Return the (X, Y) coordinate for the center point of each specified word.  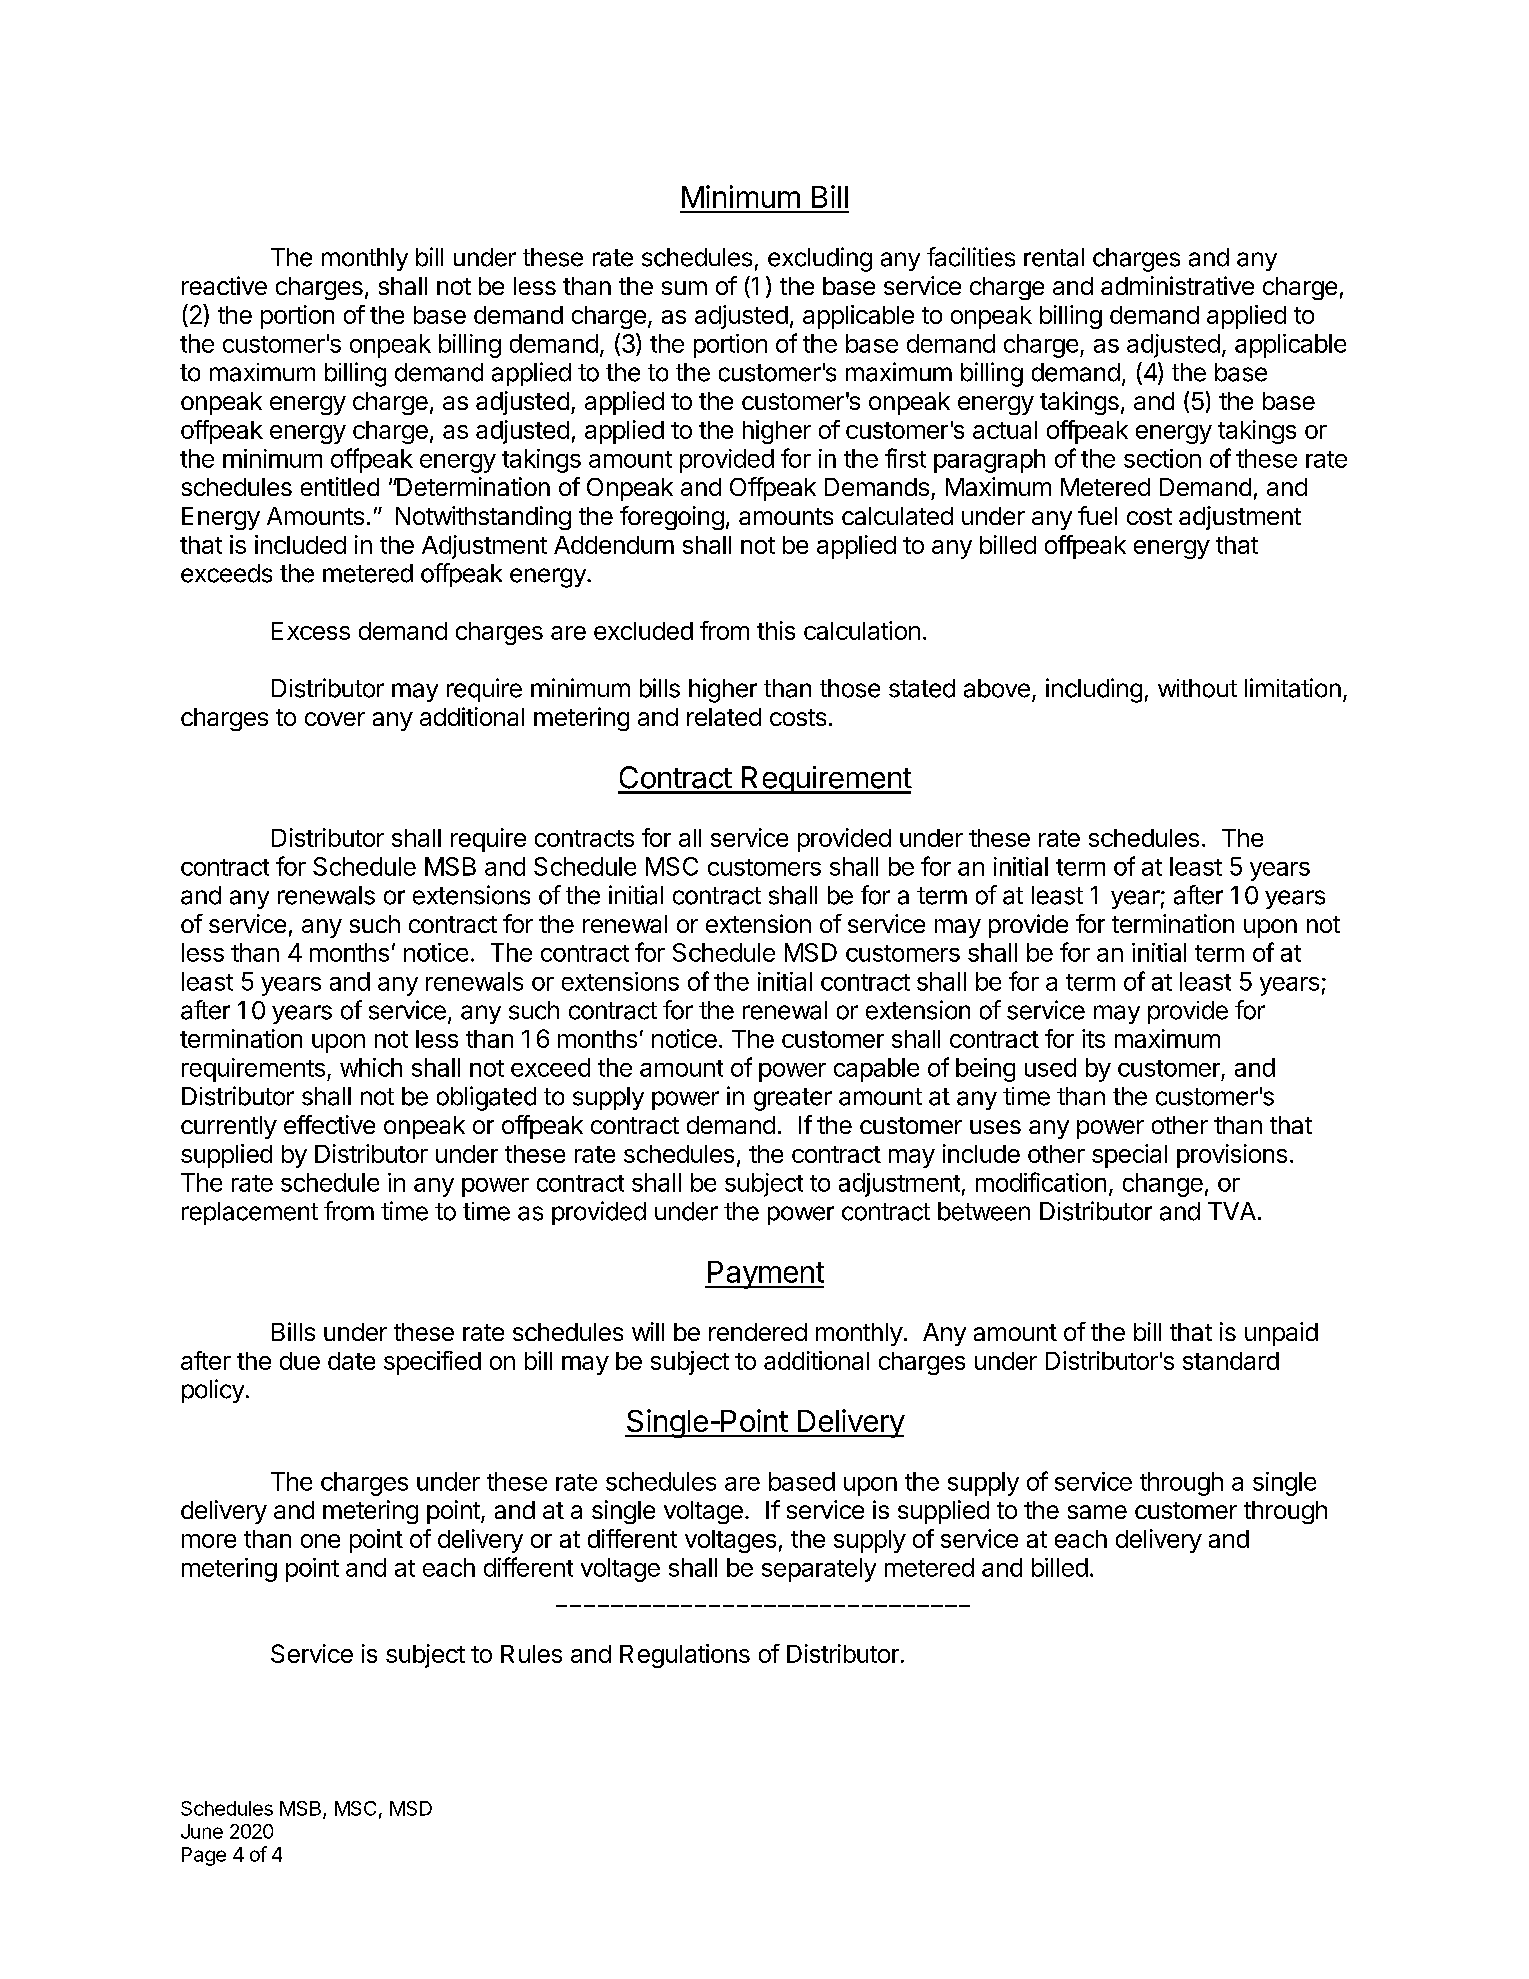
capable (876, 1070)
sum (684, 288)
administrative (1177, 285)
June (202, 1831)
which (371, 1067)
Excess (311, 631)
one (320, 1541)
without (1197, 688)
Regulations (685, 1656)
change (1163, 1185)
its (1093, 1038)
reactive (224, 285)
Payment (764, 1275)
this (776, 630)
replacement (250, 1213)
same (1097, 1512)
